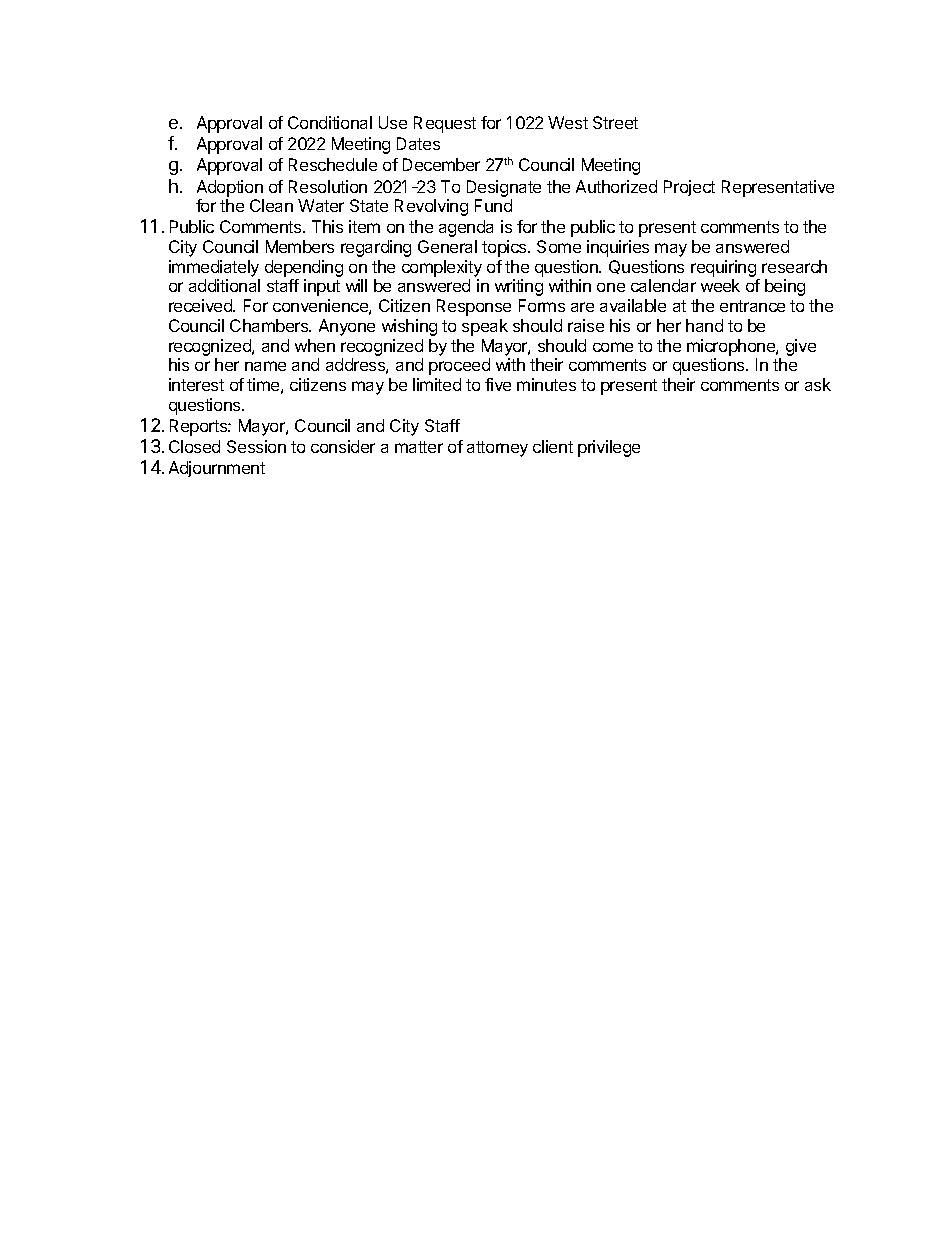 This document has height=1233, width=952. What do you see at coordinates (445, 124) in the document?
I see `Request` at bounding box center [445, 124].
